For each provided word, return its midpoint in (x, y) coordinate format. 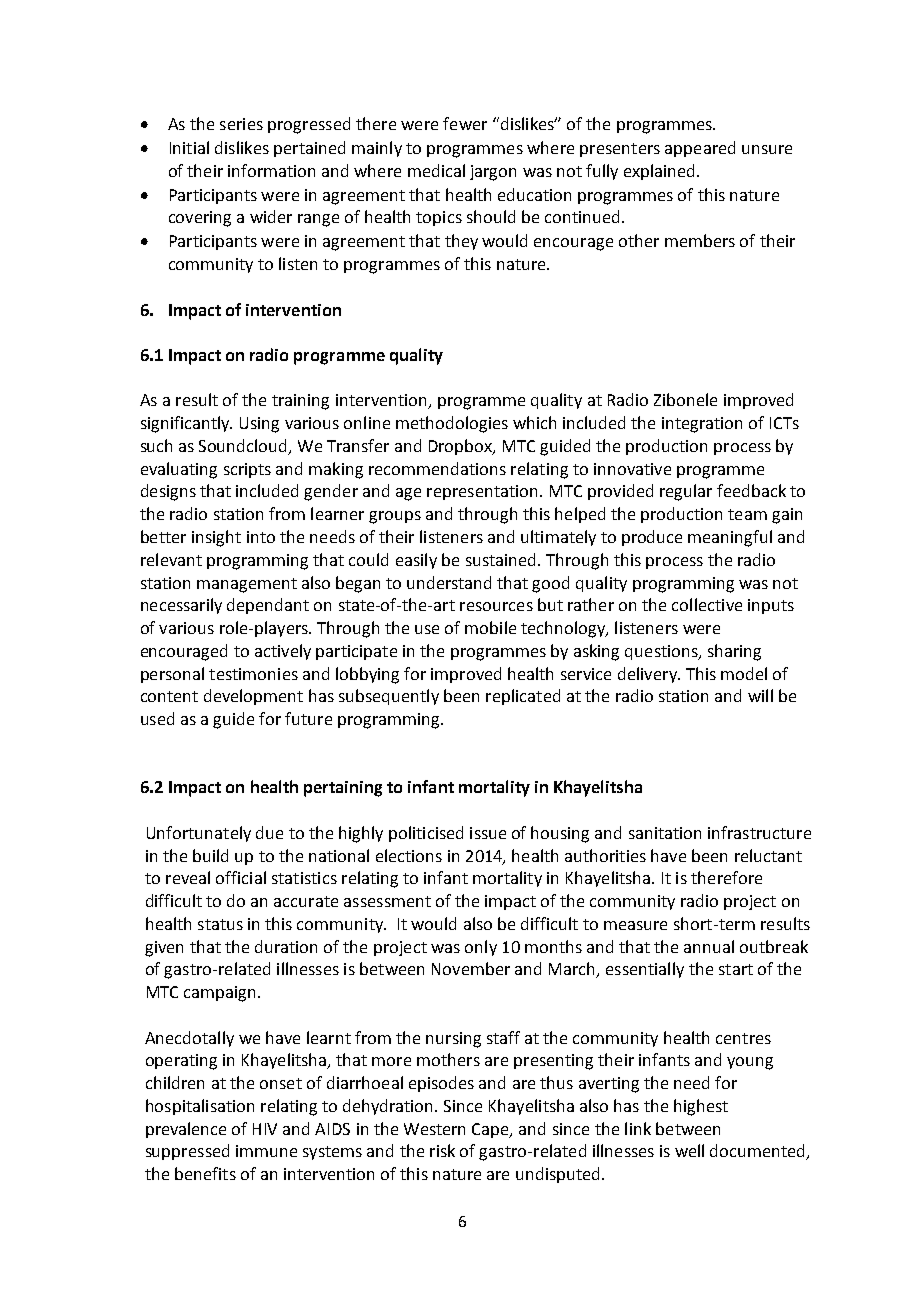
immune (266, 1151)
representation (482, 492)
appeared (700, 149)
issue (488, 833)
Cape (492, 1130)
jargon (493, 173)
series (241, 124)
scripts (247, 470)
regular (686, 492)
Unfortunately (199, 834)
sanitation (665, 833)
